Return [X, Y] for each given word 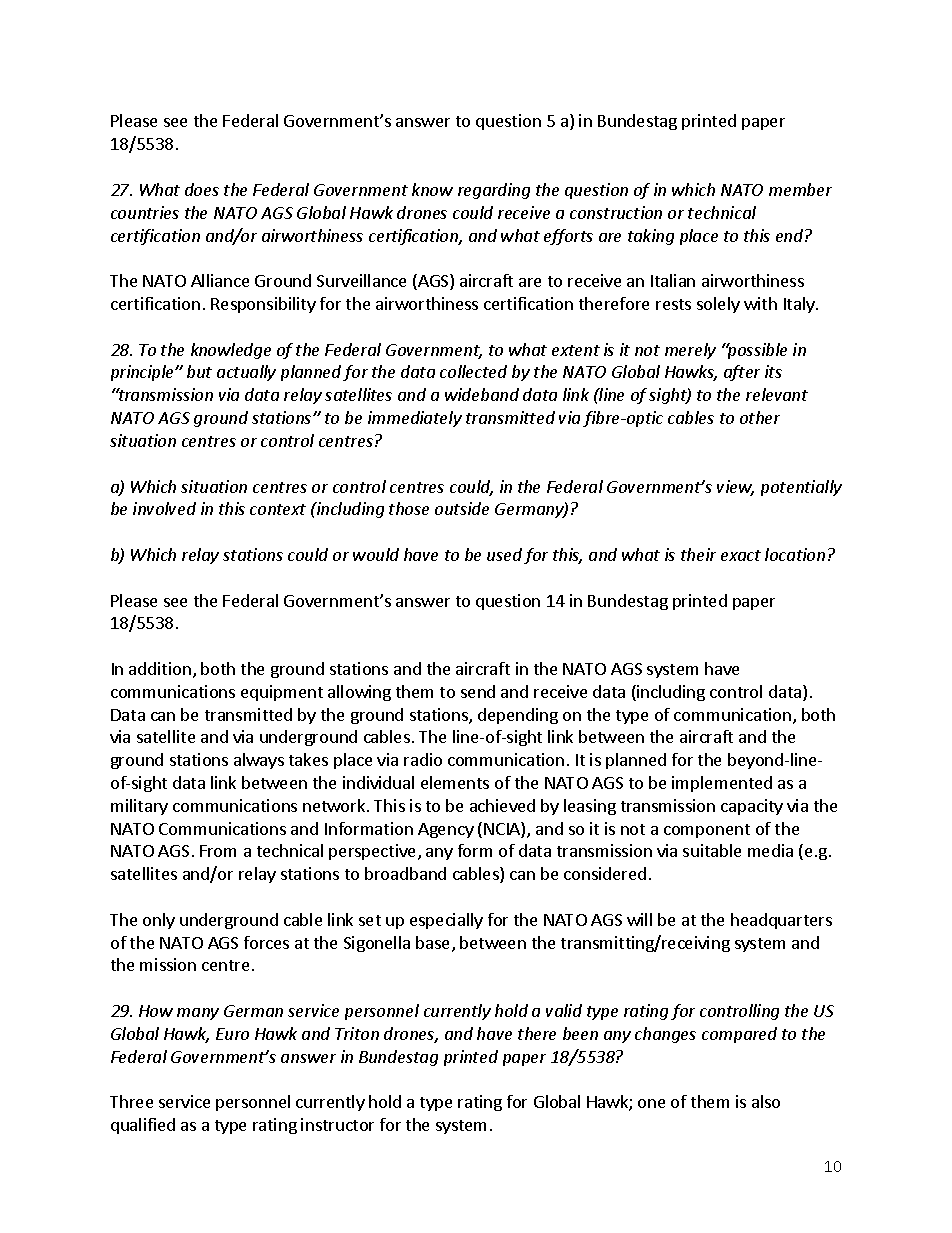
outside [462, 508]
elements [455, 782]
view [735, 488]
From [218, 851]
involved [164, 508]
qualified [143, 1126]
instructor [337, 1124]
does [202, 189]
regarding [494, 191]
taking [651, 237]
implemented [722, 784]
